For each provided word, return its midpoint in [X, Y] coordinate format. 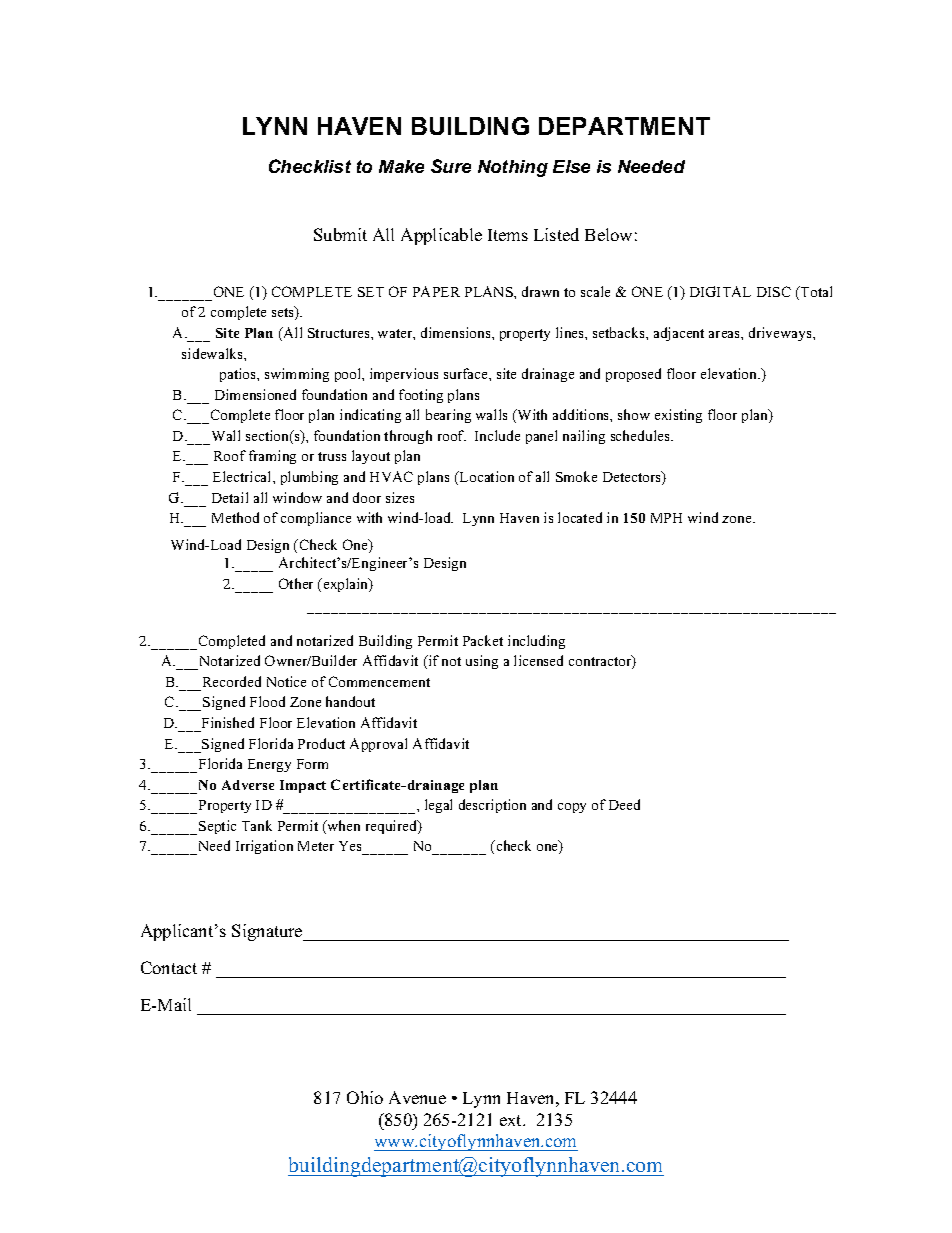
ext [512, 1120]
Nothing [513, 168]
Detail [230, 497]
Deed [624, 804]
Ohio [365, 1097]
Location [486, 476]
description [492, 806]
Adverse [248, 785]
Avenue [417, 1097]
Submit [340, 234]
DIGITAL [720, 291]
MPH [666, 518]
